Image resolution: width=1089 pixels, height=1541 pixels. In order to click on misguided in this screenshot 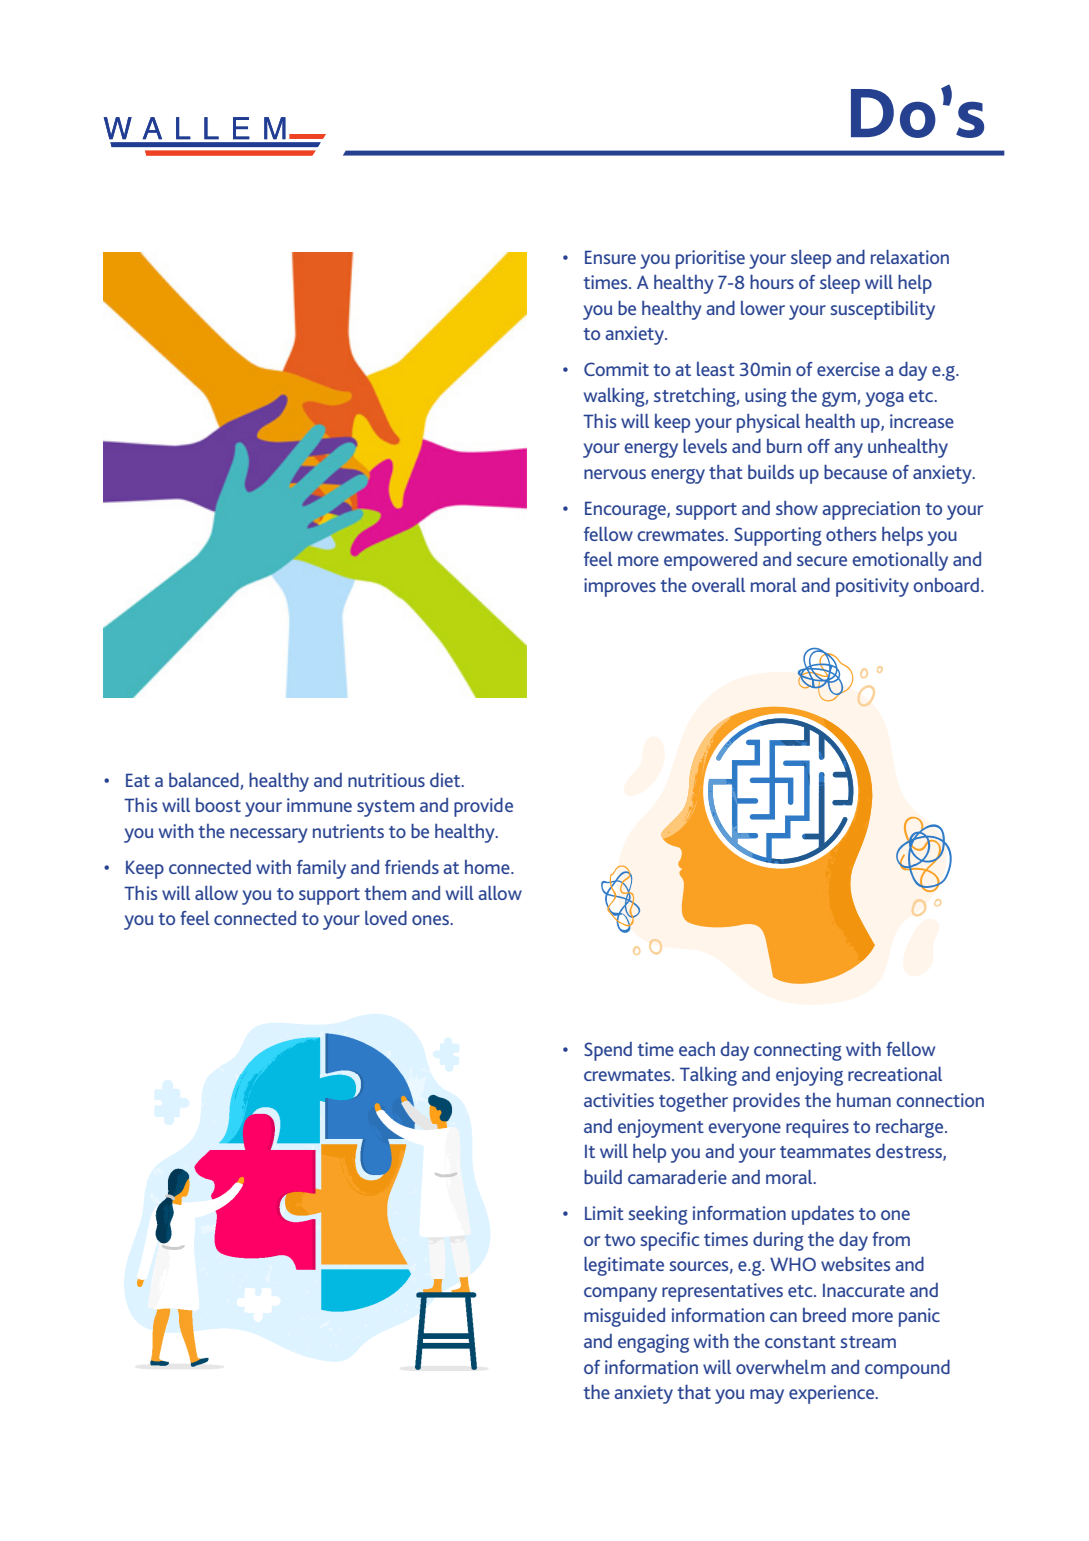, I will do `click(624, 1317)`.
